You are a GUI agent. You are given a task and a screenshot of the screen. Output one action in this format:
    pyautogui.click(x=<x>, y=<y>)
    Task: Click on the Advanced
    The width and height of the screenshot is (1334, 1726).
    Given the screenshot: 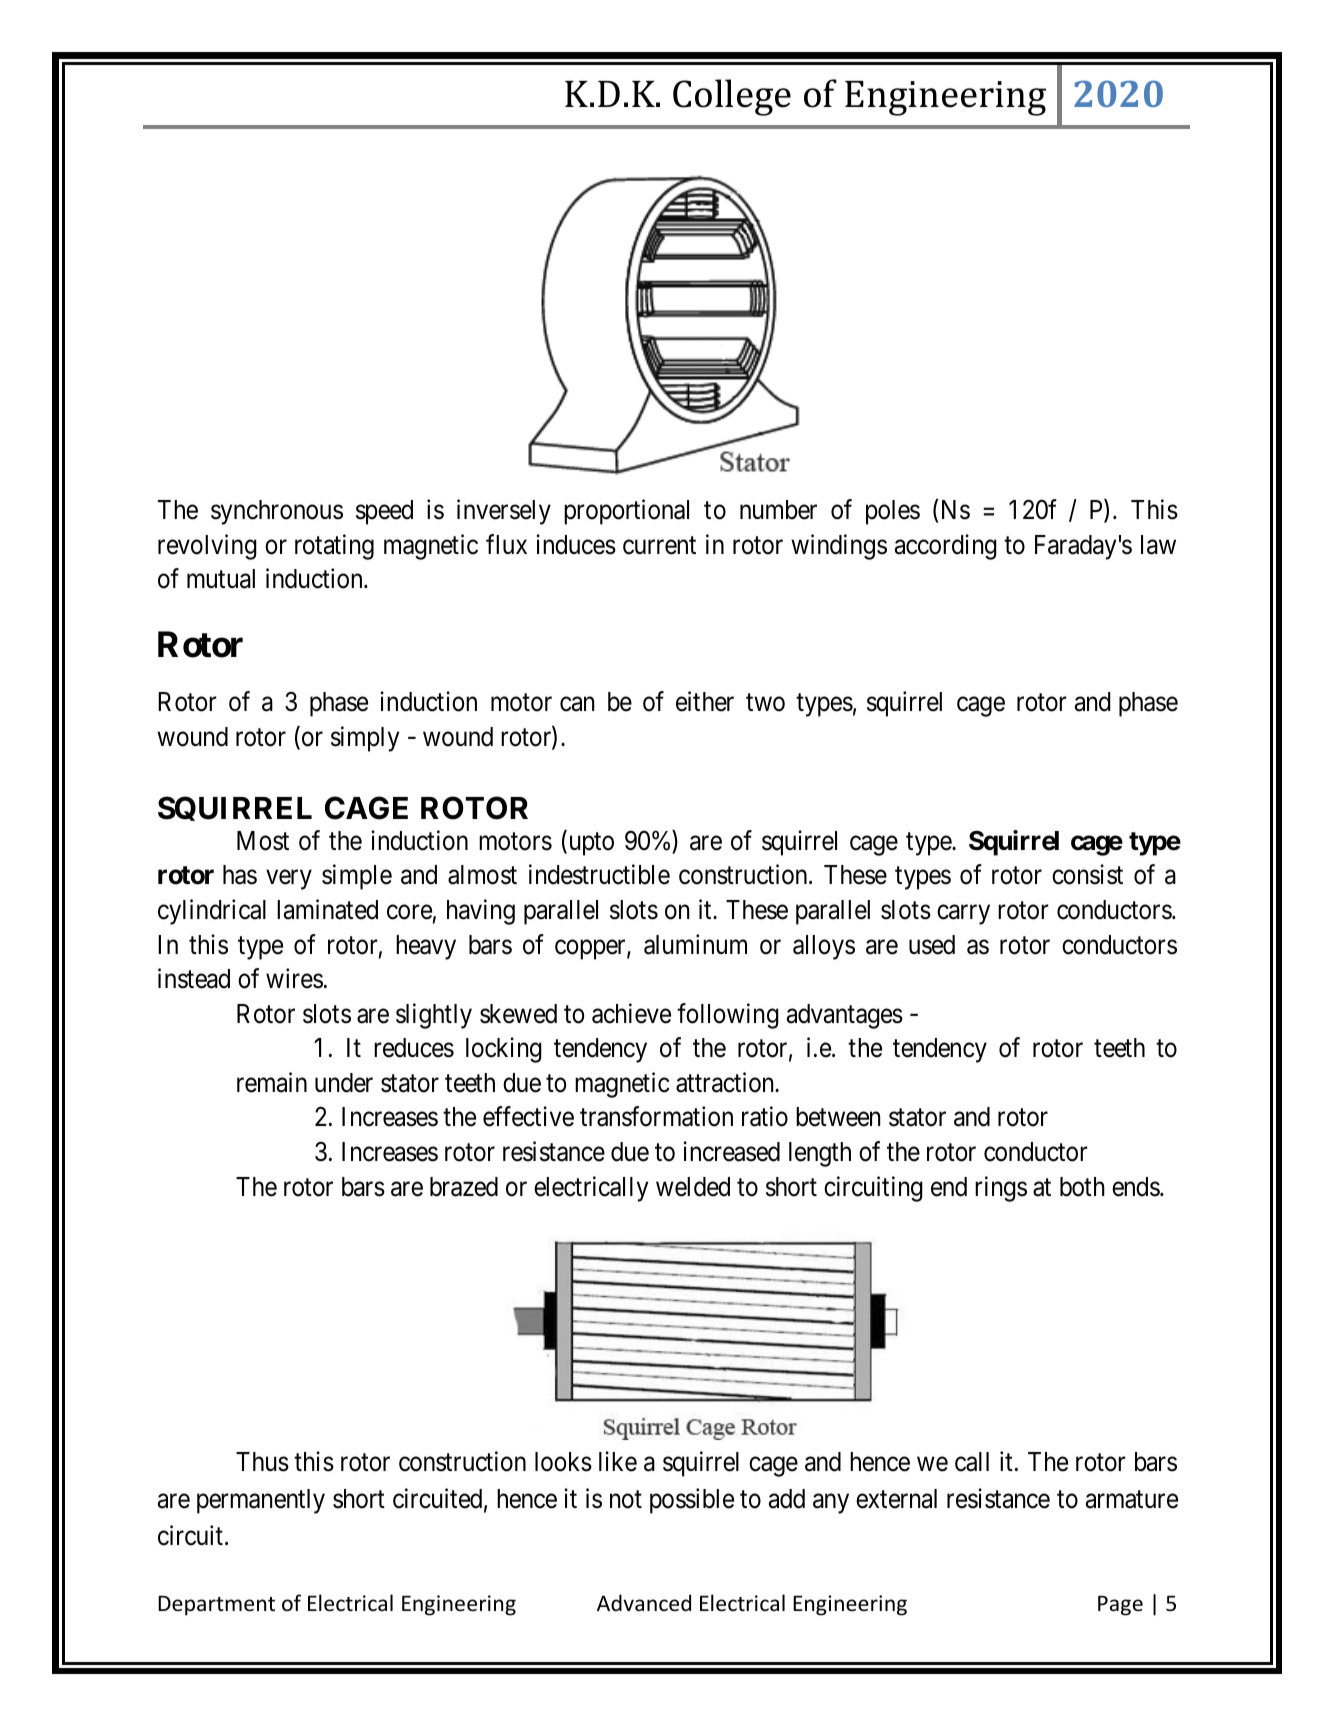 What is the action you would take?
    pyautogui.click(x=644, y=1603)
